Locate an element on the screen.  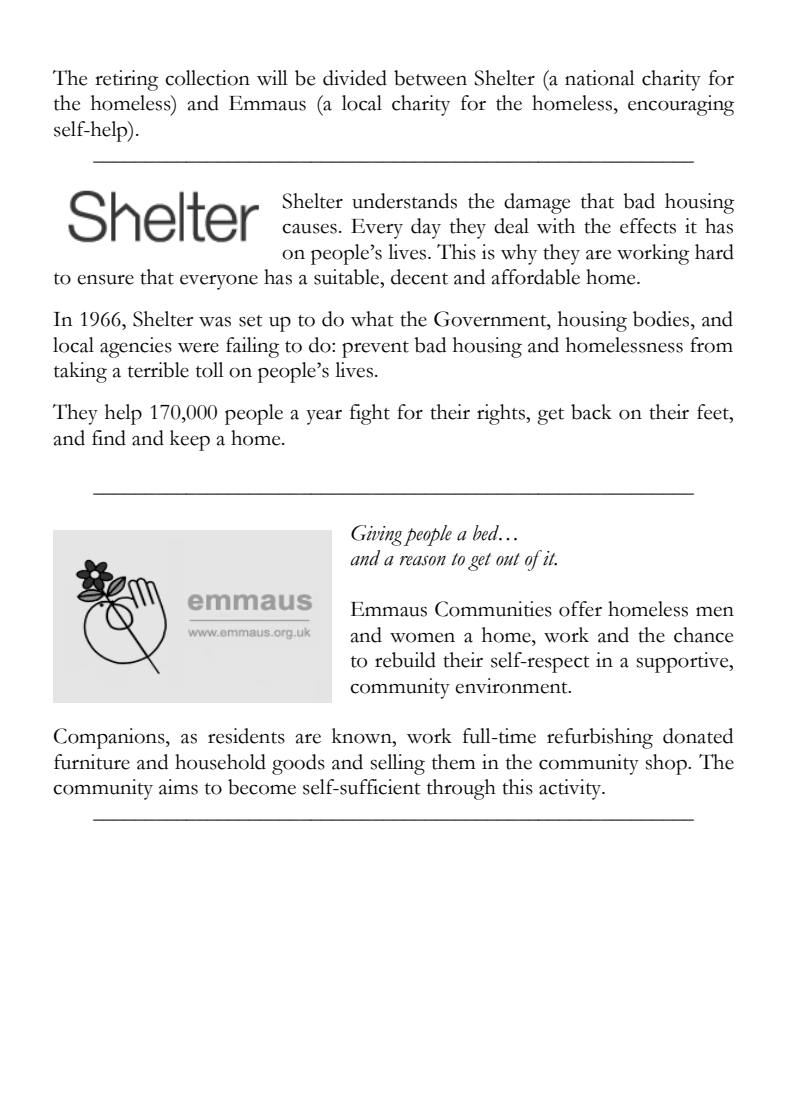
prevent is located at coordinates (375, 349).
